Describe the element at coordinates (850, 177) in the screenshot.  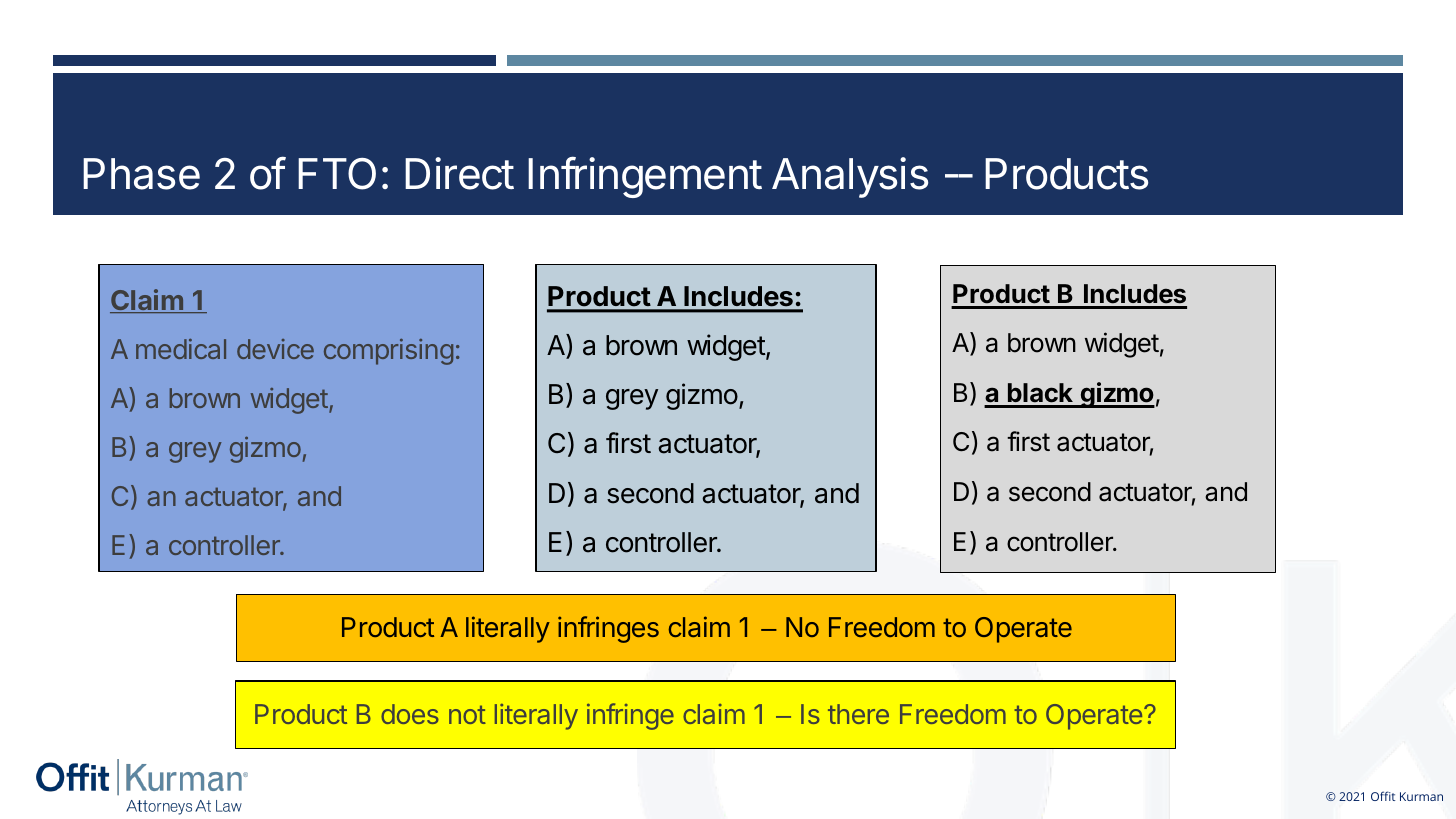
I see `Analysis` at that location.
